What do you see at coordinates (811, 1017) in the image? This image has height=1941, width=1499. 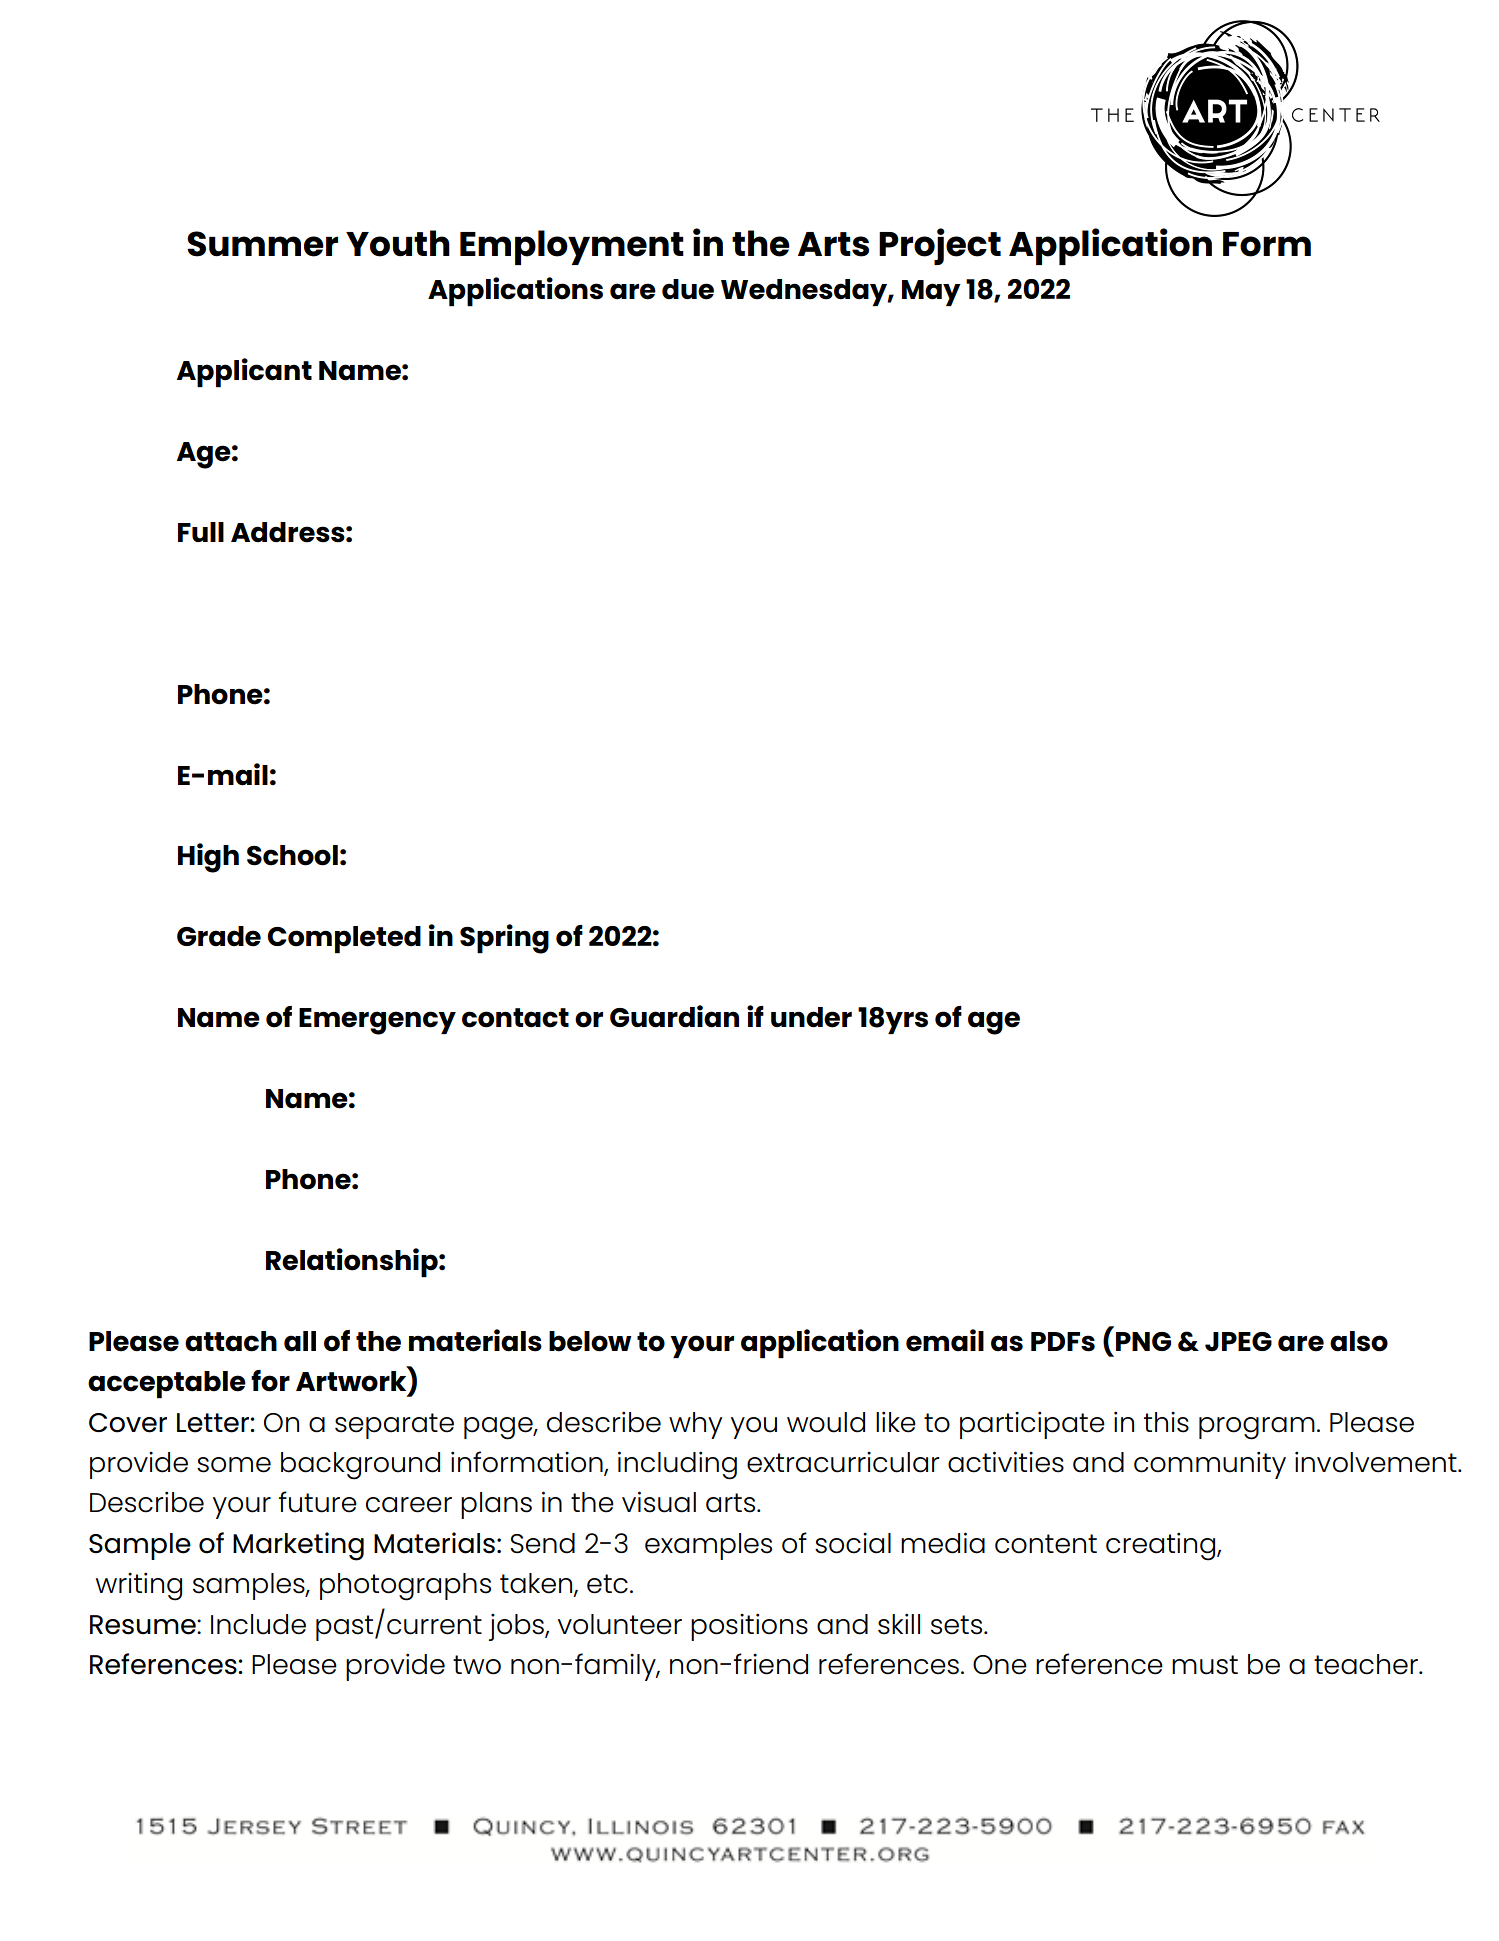 I see `under` at bounding box center [811, 1017].
